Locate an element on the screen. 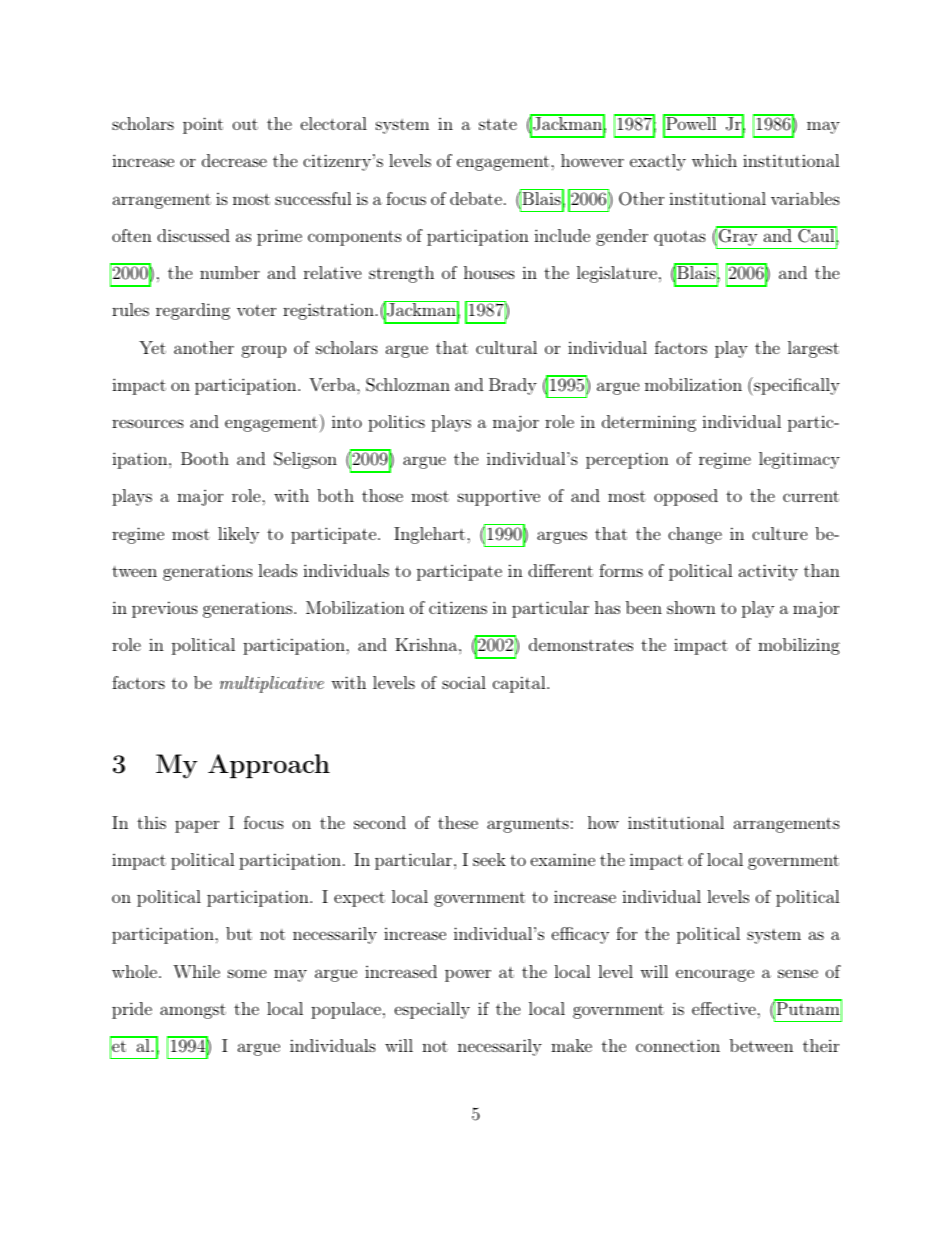 The height and width of the screenshot is (1233, 952). which is located at coordinates (714, 160).
